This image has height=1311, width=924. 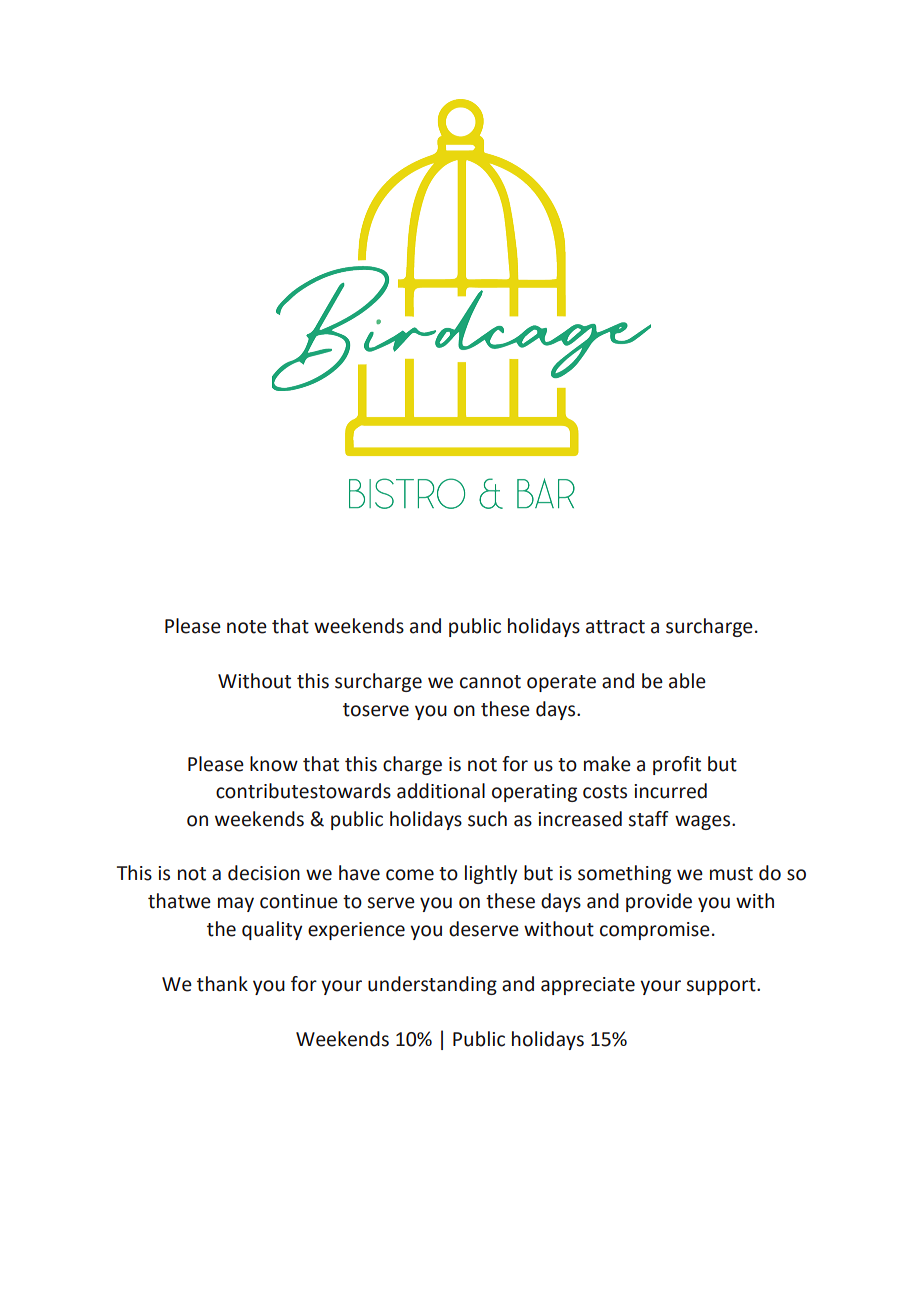 What do you see at coordinates (274, 764) in the image?
I see `know` at bounding box center [274, 764].
